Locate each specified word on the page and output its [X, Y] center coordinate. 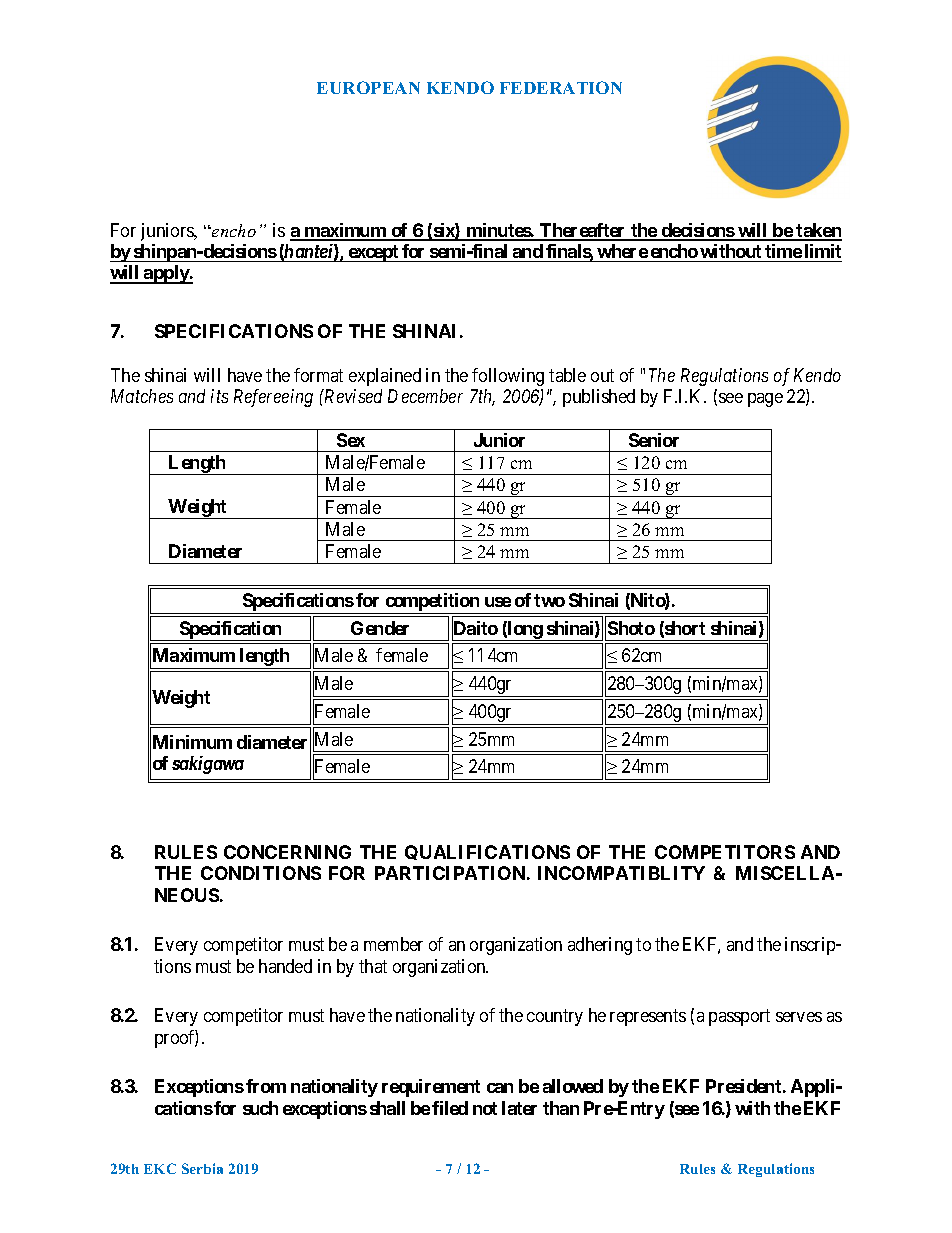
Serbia [202, 1168]
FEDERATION [561, 87]
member [393, 944]
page [765, 400]
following [508, 377]
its [219, 396]
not [485, 1108]
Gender [380, 628]
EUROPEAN [368, 87]
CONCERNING [287, 852]
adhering [600, 946]
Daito [475, 629]
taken [818, 231]
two [549, 600]
